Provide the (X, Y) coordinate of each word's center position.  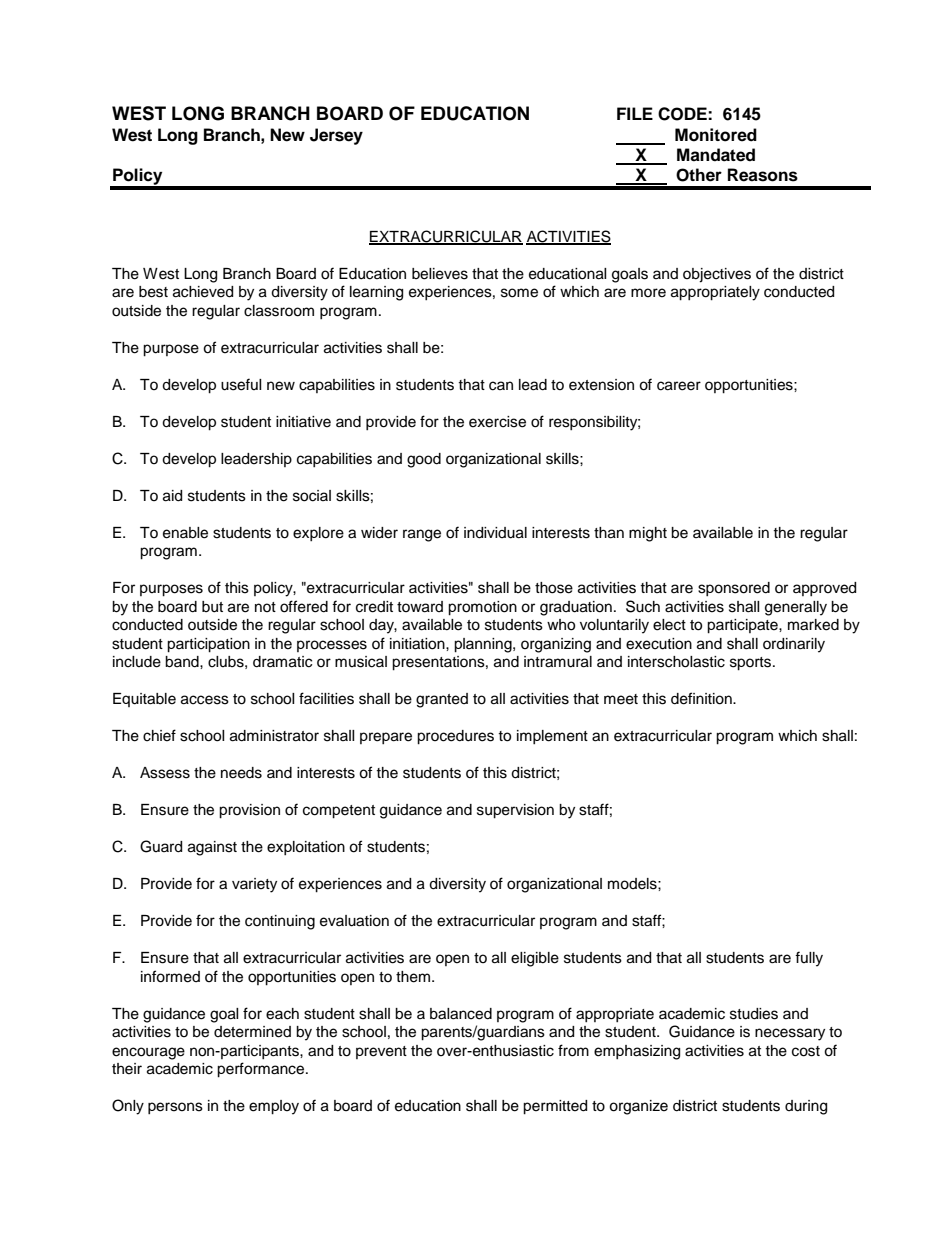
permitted (555, 1107)
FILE (635, 113)
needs (241, 773)
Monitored (716, 135)
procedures (455, 737)
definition (702, 698)
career (679, 386)
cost (806, 1051)
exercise (497, 422)
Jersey (336, 136)
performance (262, 1070)
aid (172, 496)
